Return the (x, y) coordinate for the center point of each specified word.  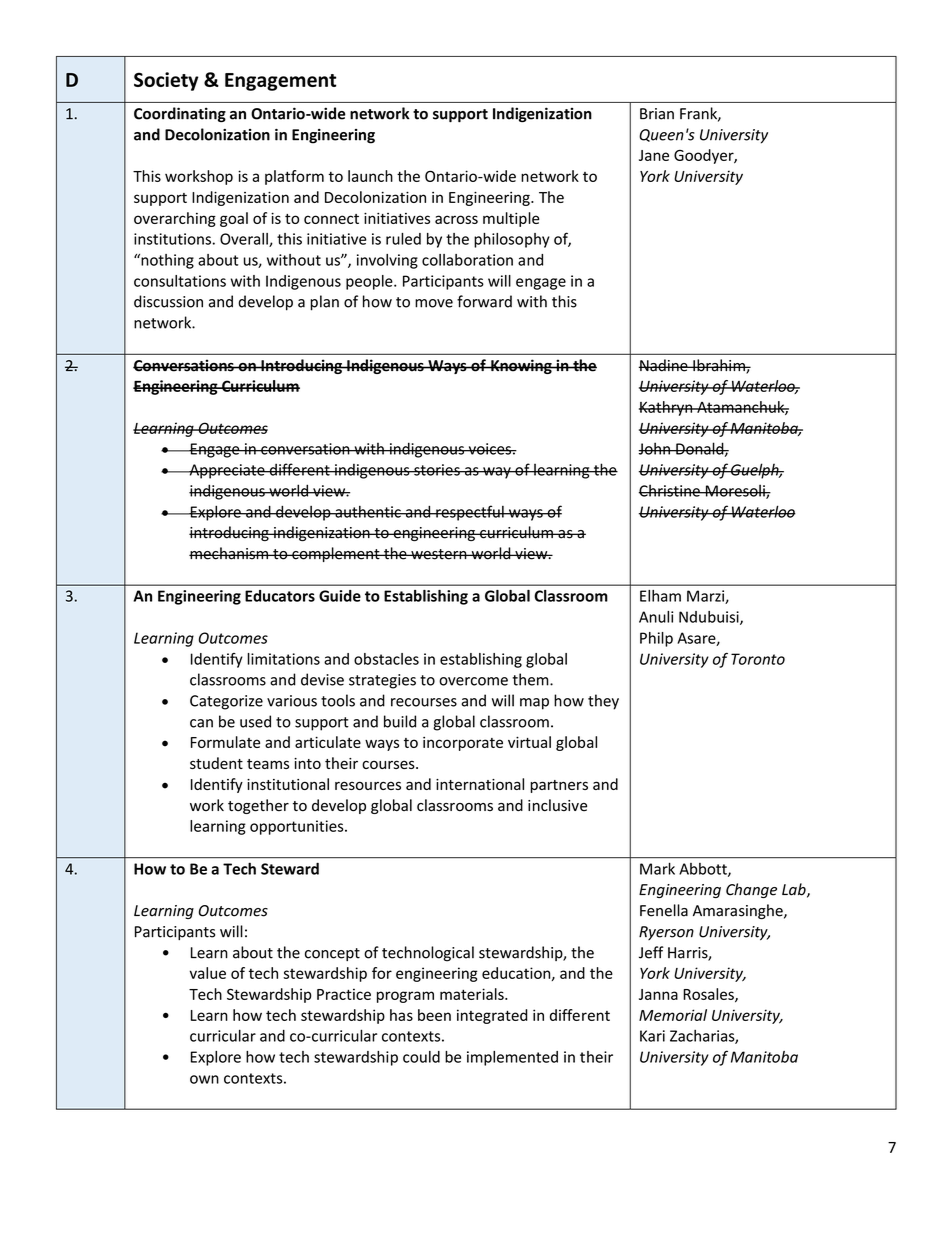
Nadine (664, 365)
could (421, 1057)
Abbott (704, 870)
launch (370, 176)
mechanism (229, 553)
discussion (168, 301)
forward (484, 301)
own (204, 1079)
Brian (657, 114)
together (258, 806)
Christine (670, 490)
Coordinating (180, 114)
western (439, 554)
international (480, 784)
